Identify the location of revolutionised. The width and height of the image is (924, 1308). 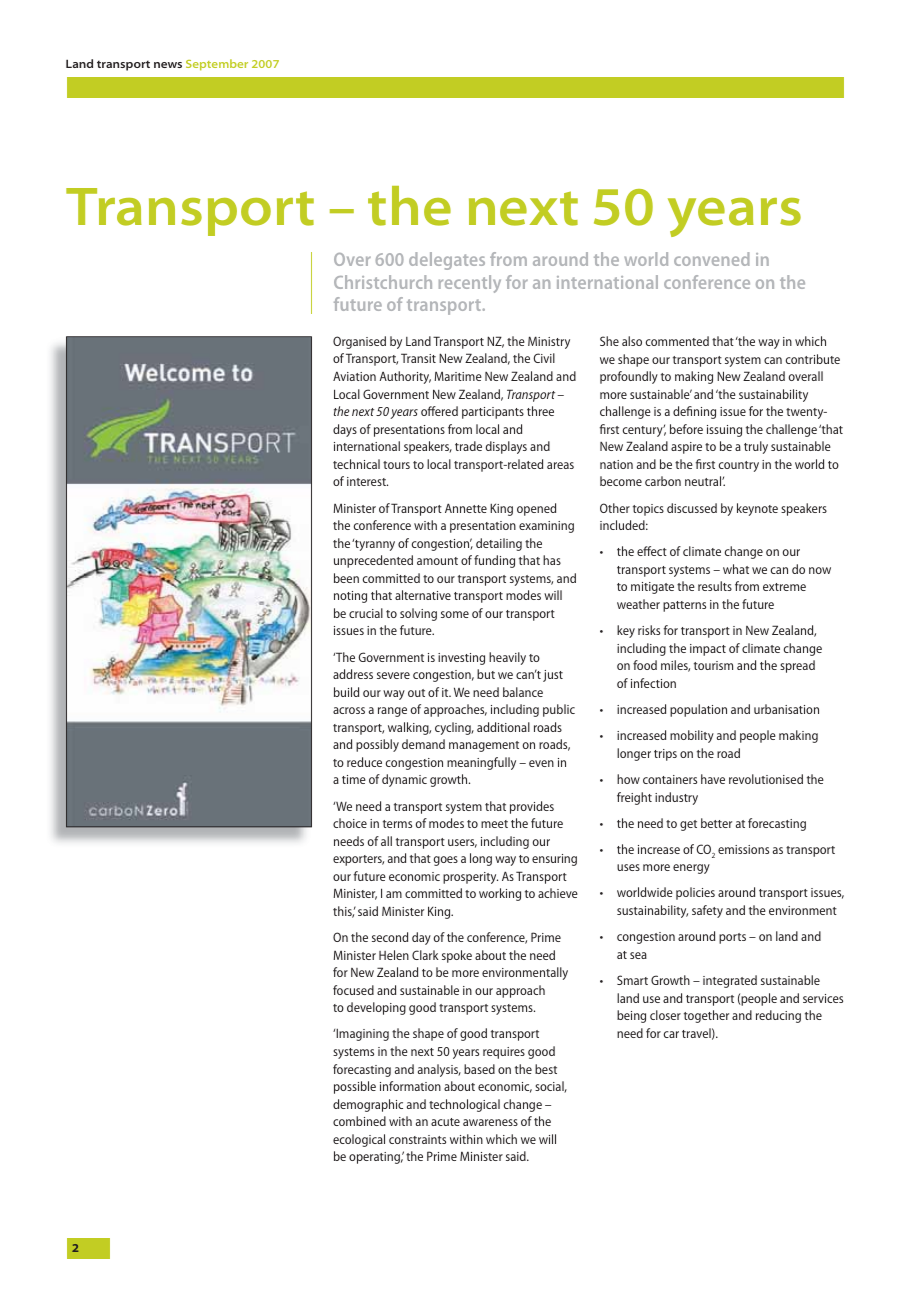
(766, 779).
